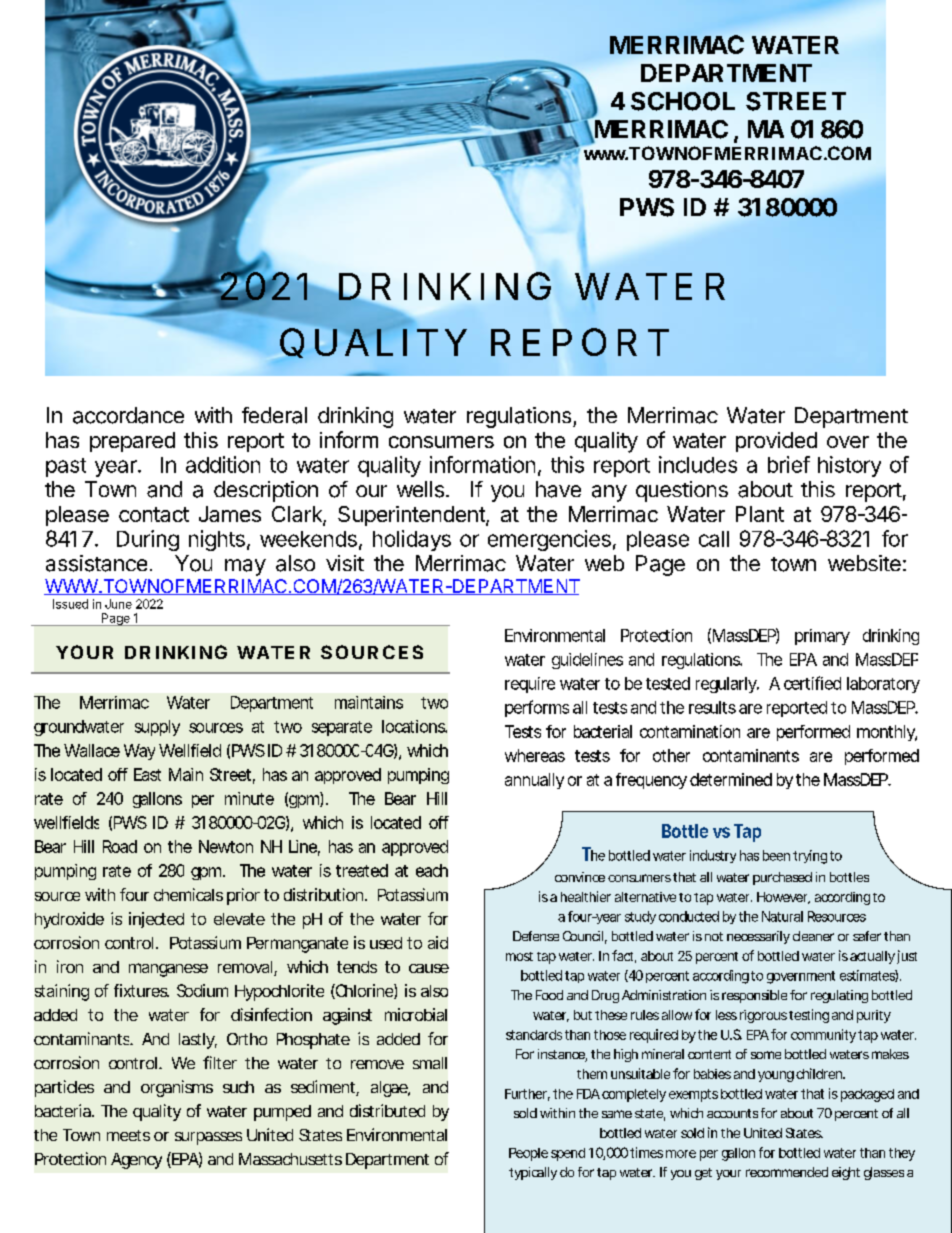 This screenshot has height=1233, width=952. Describe the element at coordinates (274, 415) in the screenshot. I see `federal` at that location.
